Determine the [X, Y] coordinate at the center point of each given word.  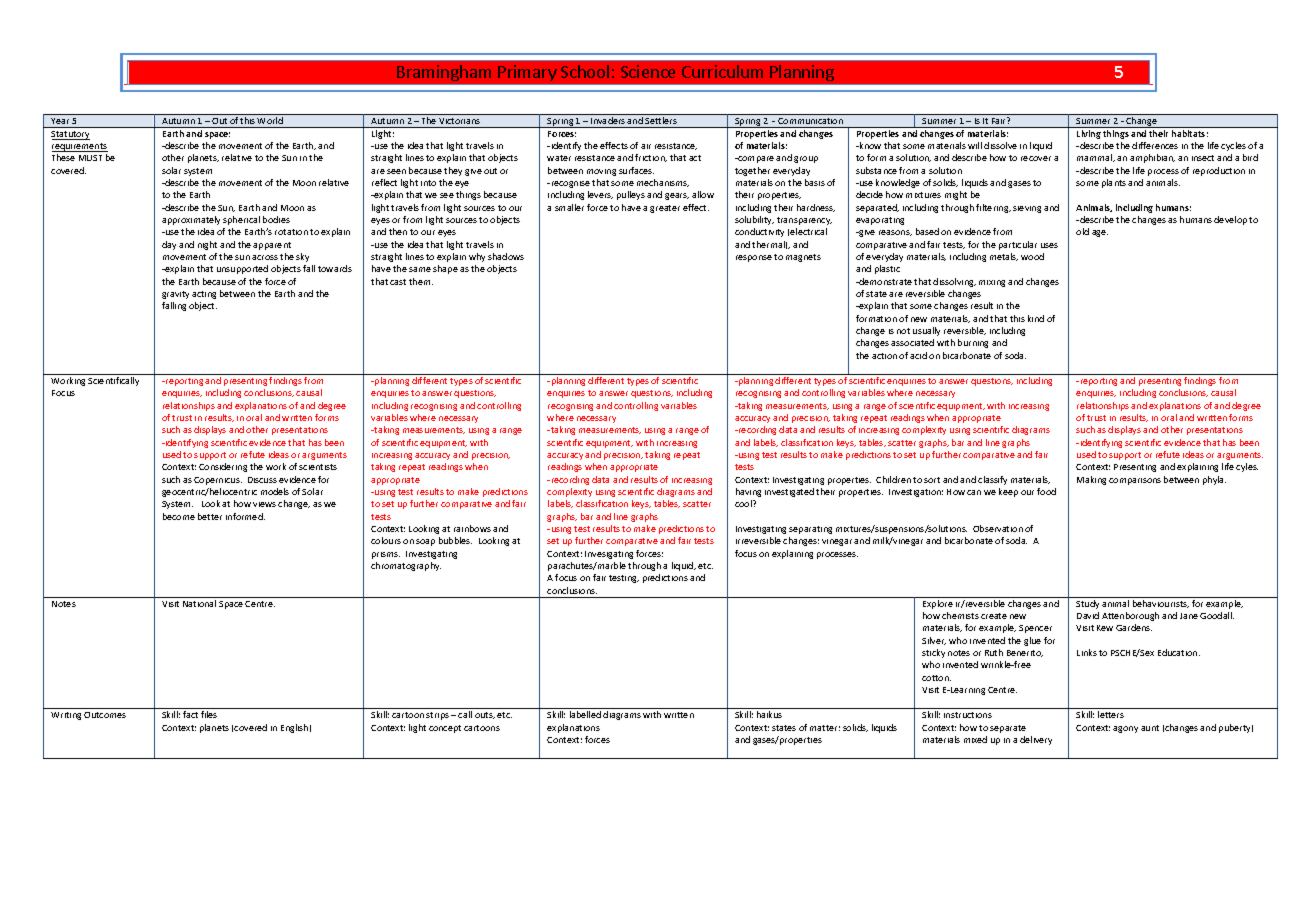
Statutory [70, 135]
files [209, 714]
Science [648, 71]
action [884, 356]
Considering [223, 467]
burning [973, 343]
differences [1155, 145]
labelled [585, 714]
